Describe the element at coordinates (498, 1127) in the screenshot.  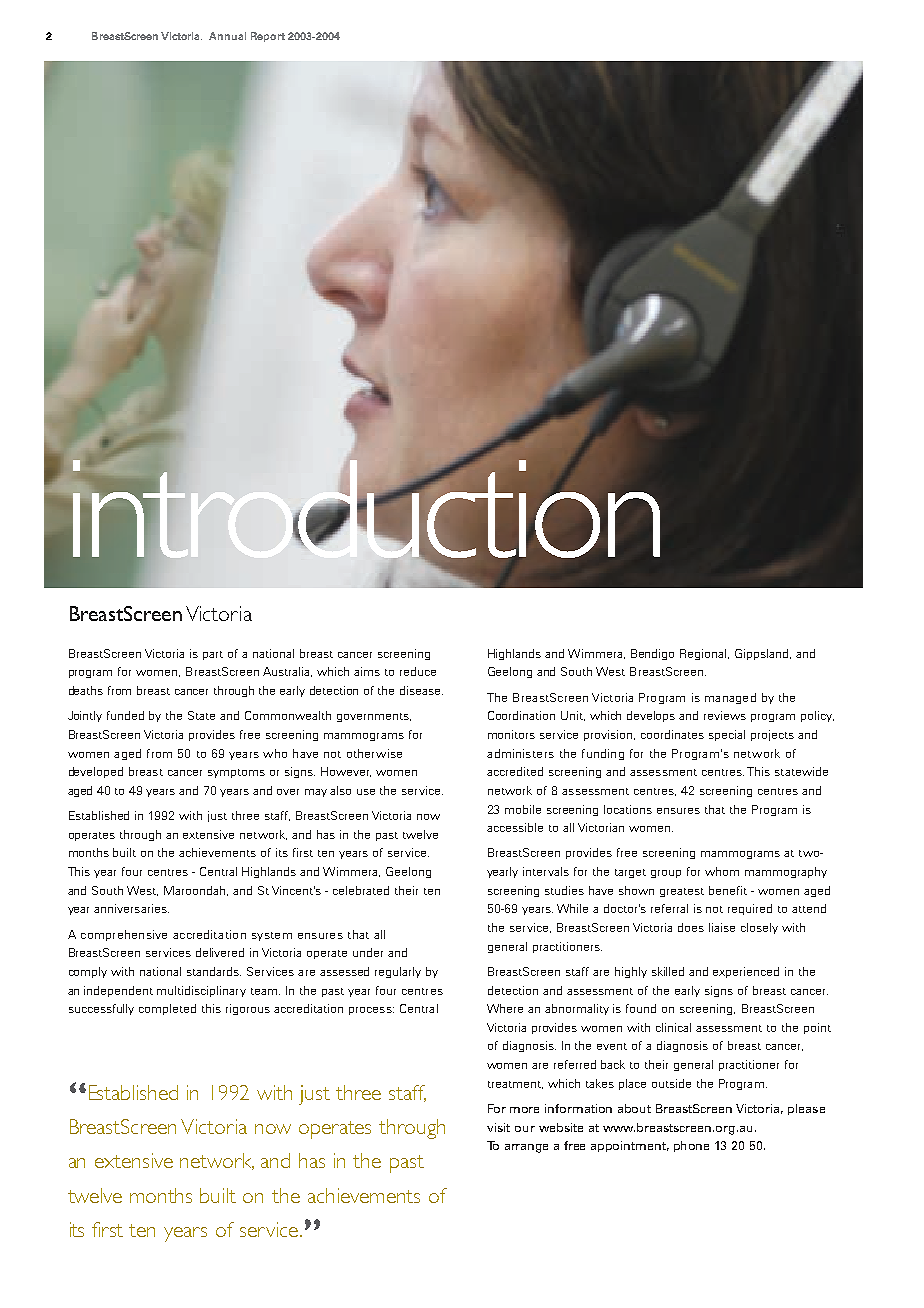
I see `visit` at that location.
